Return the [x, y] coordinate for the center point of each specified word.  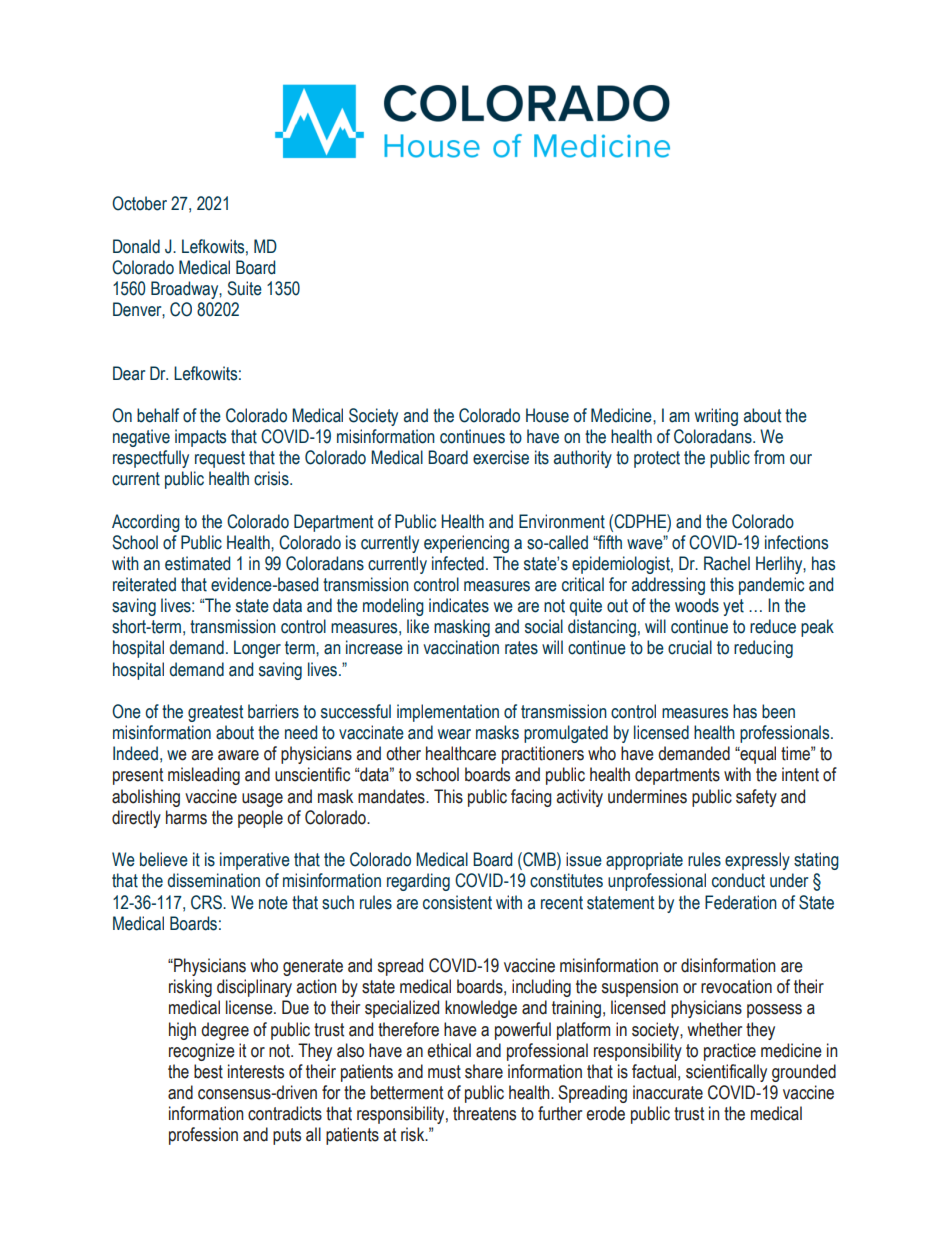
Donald [136, 246]
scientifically [726, 1073]
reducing [763, 649]
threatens [484, 1113]
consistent [457, 902]
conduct [738, 880]
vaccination [461, 647]
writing [716, 417]
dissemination [214, 880]
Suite [244, 288]
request [220, 459]
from [769, 457]
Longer [257, 649]
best [208, 1071]
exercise [501, 457]
